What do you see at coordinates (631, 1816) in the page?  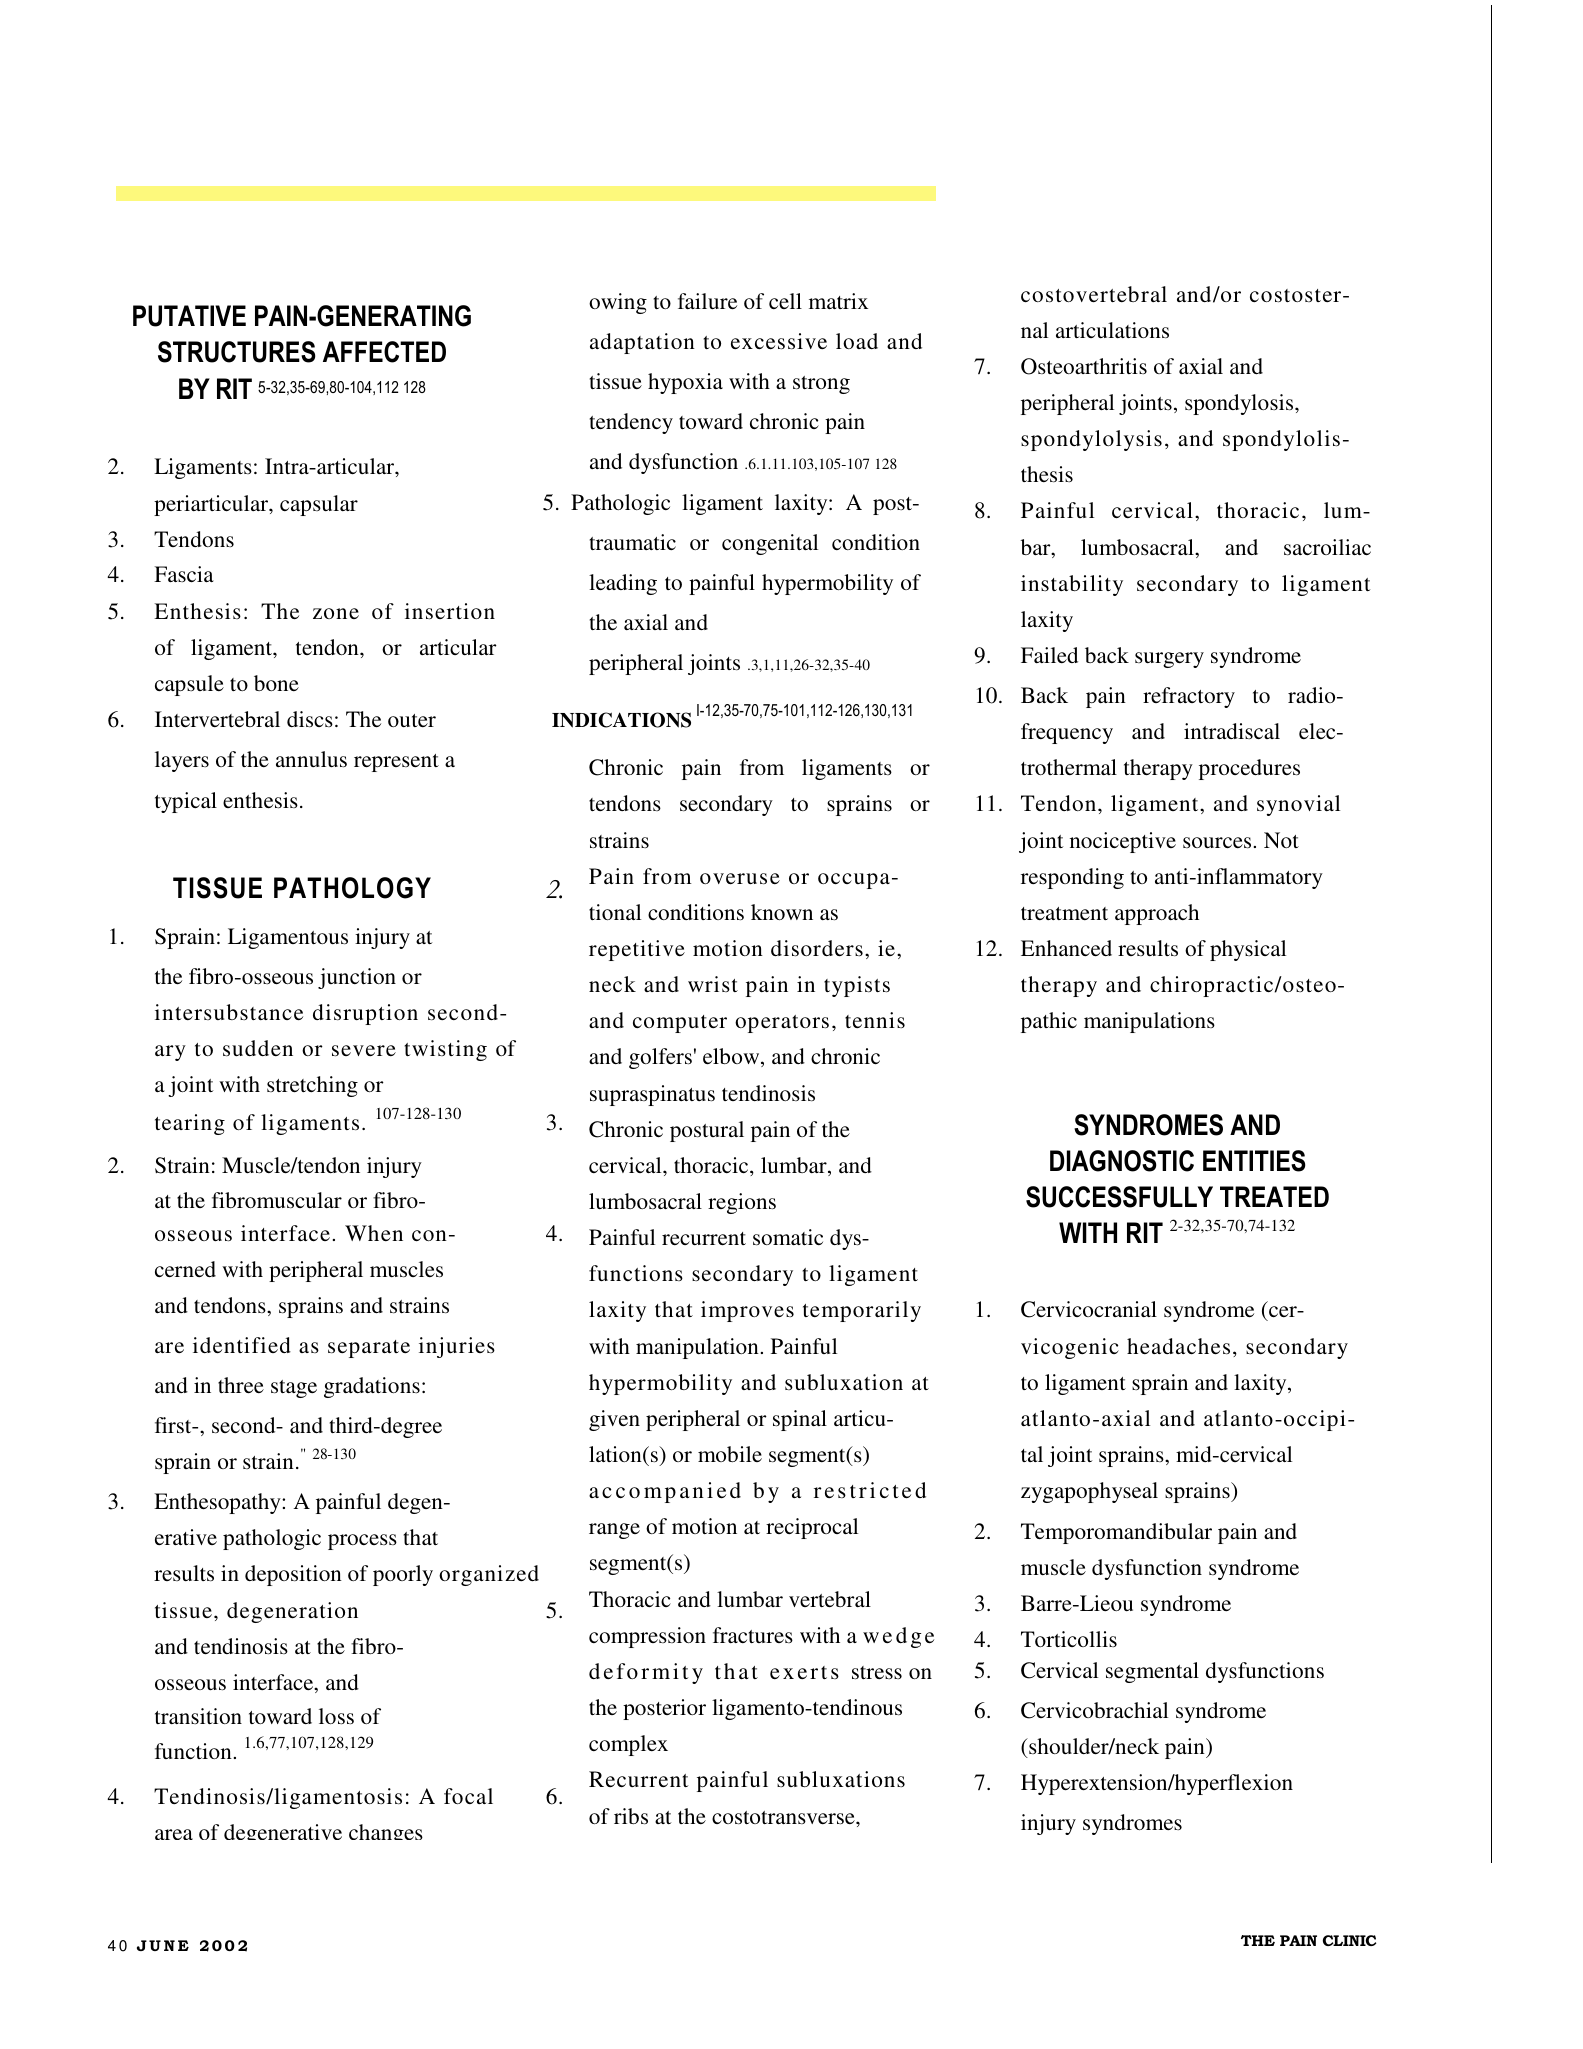 I see `ribs` at bounding box center [631, 1816].
